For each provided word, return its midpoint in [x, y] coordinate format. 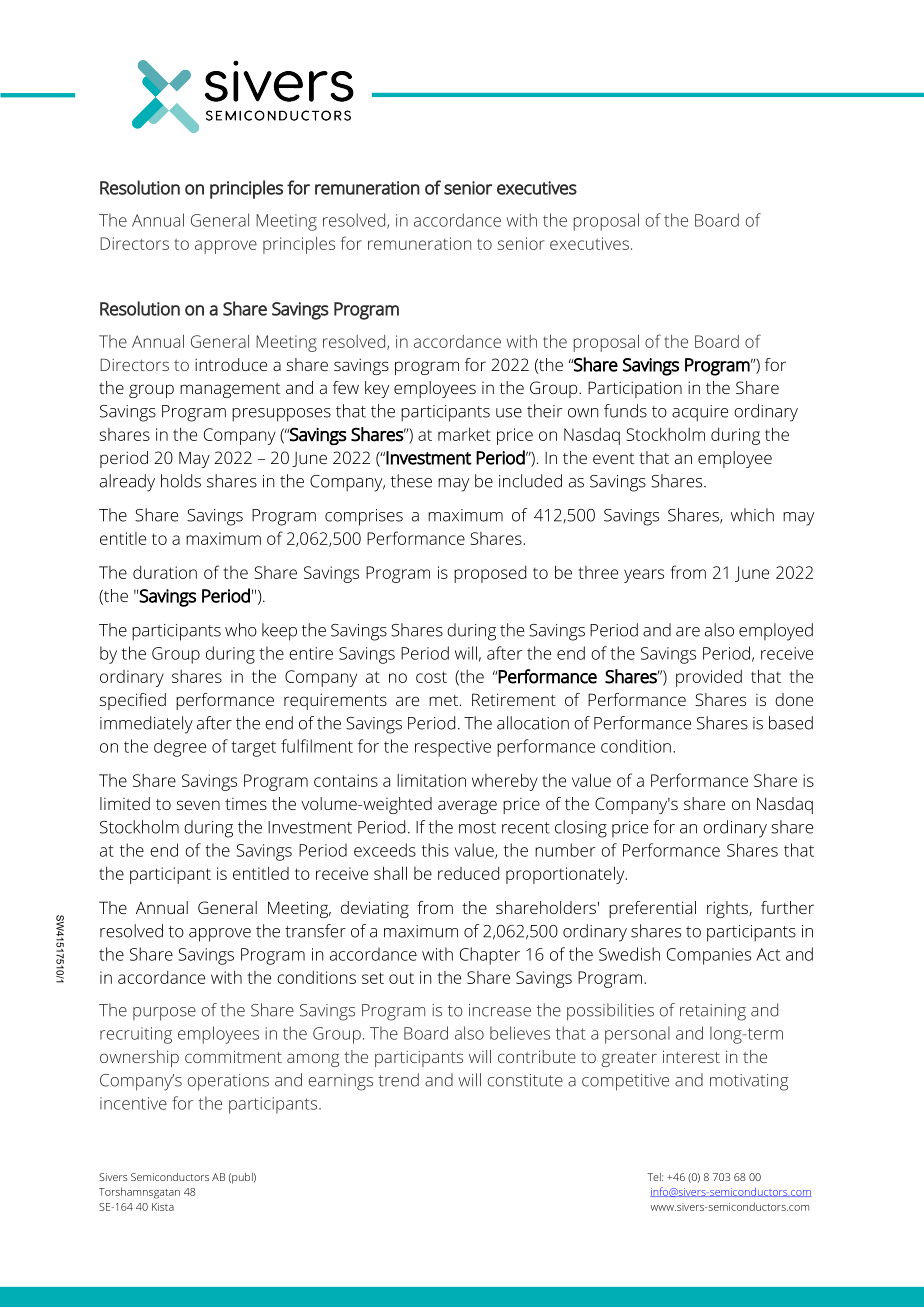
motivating [749, 1082]
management [230, 390]
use [509, 413]
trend [398, 1080]
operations [228, 1082]
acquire [700, 413]
